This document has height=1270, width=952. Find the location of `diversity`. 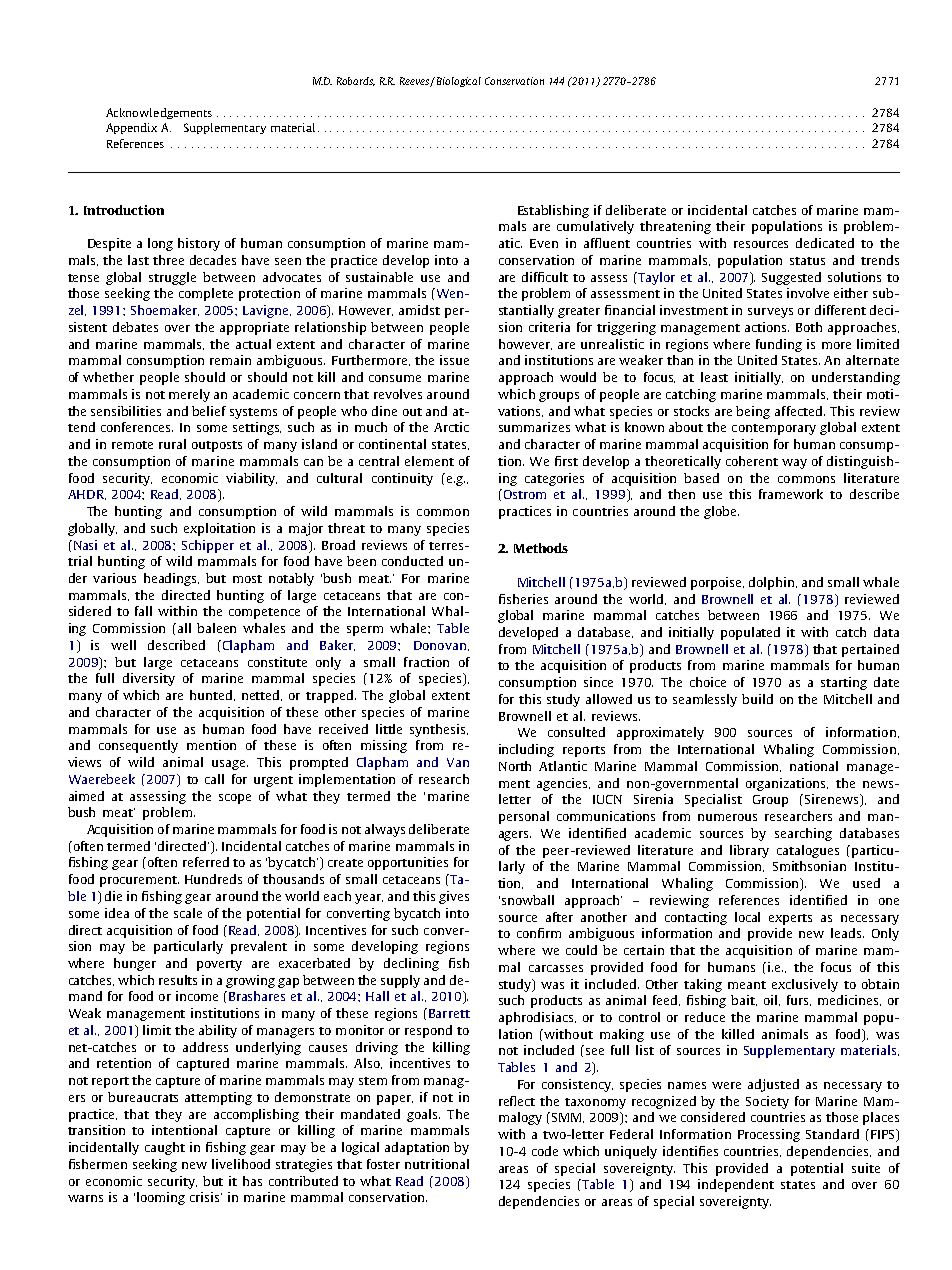

diversity is located at coordinates (149, 679).
